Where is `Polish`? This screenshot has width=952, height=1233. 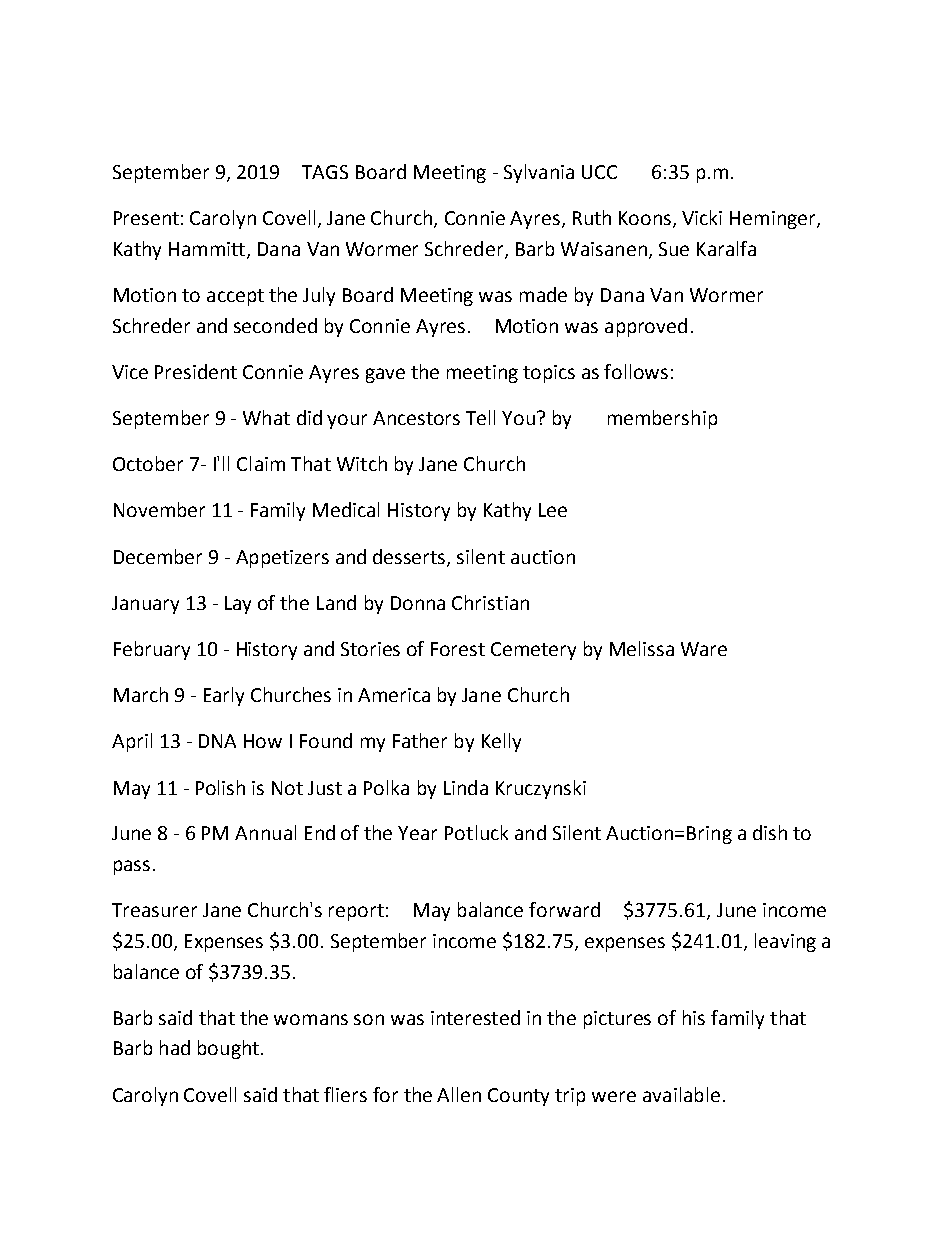 Polish is located at coordinates (220, 787).
